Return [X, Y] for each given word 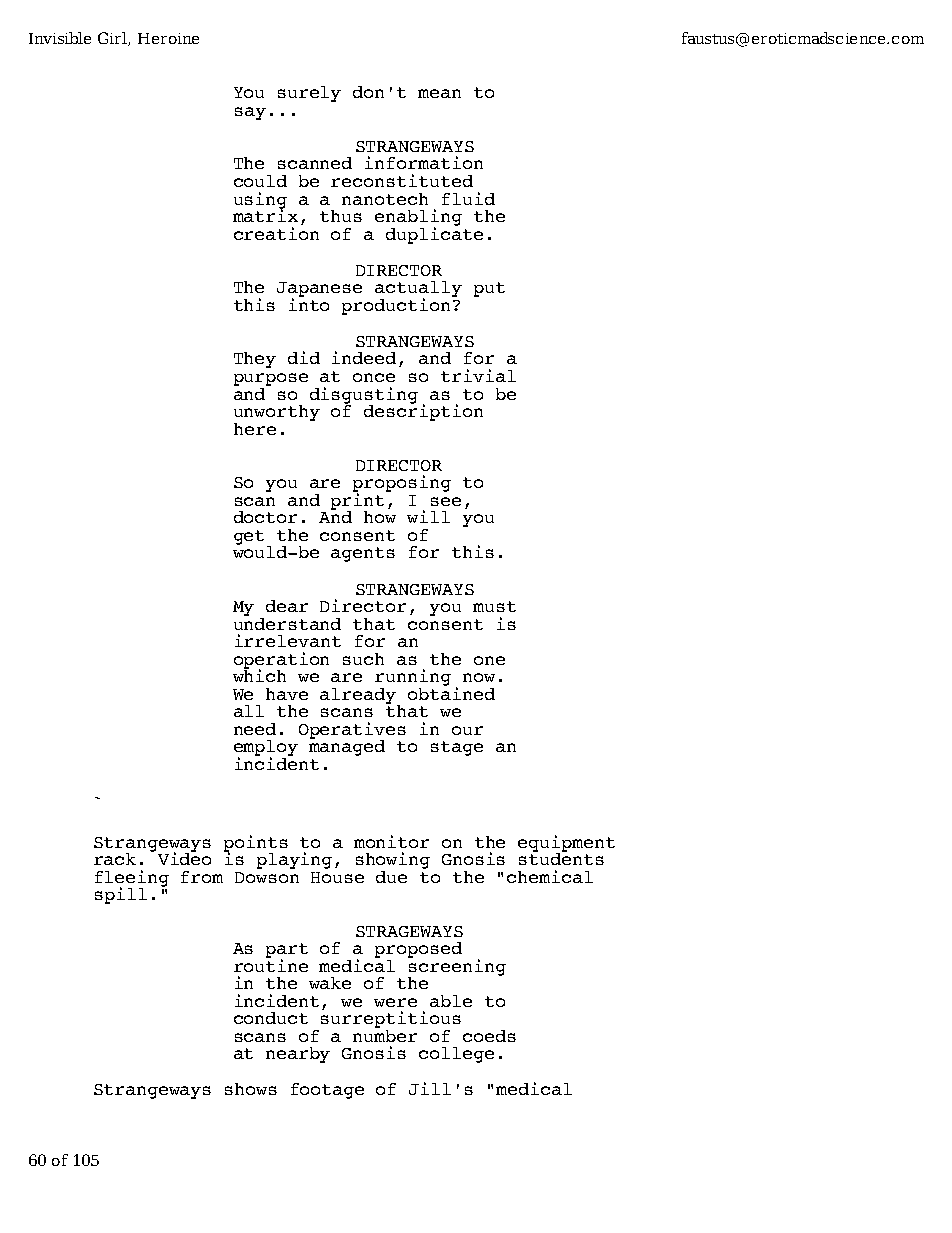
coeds [489, 1036]
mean [439, 93]
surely [309, 94]
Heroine [168, 38]
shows [251, 1089]
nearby [298, 1055]
